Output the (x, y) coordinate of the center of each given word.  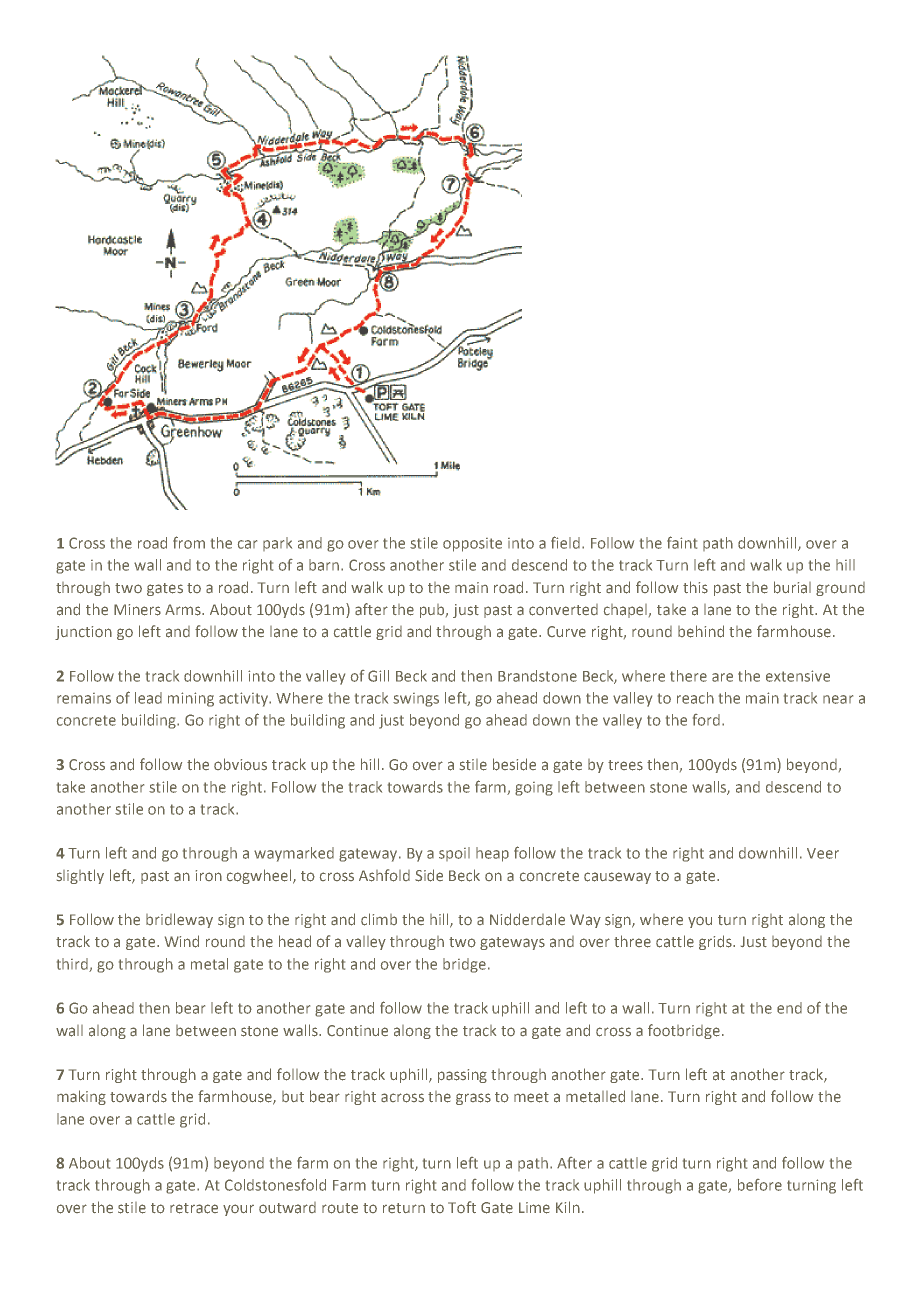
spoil (454, 854)
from (189, 542)
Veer (823, 853)
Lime (534, 1208)
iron (209, 875)
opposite (472, 545)
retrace (194, 1208)
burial (792, 587)
